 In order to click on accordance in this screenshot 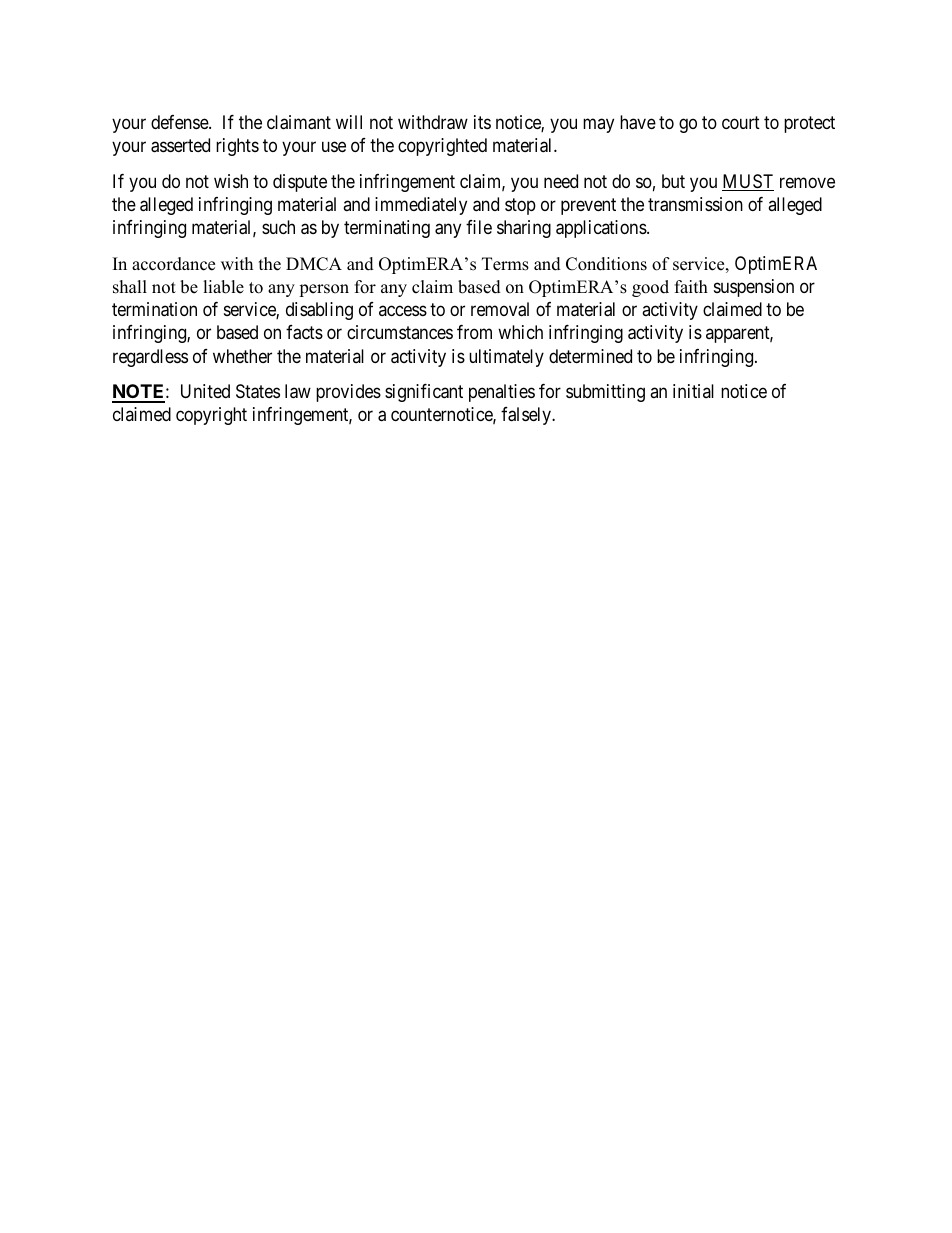, I will do `click(173, 264)`.
